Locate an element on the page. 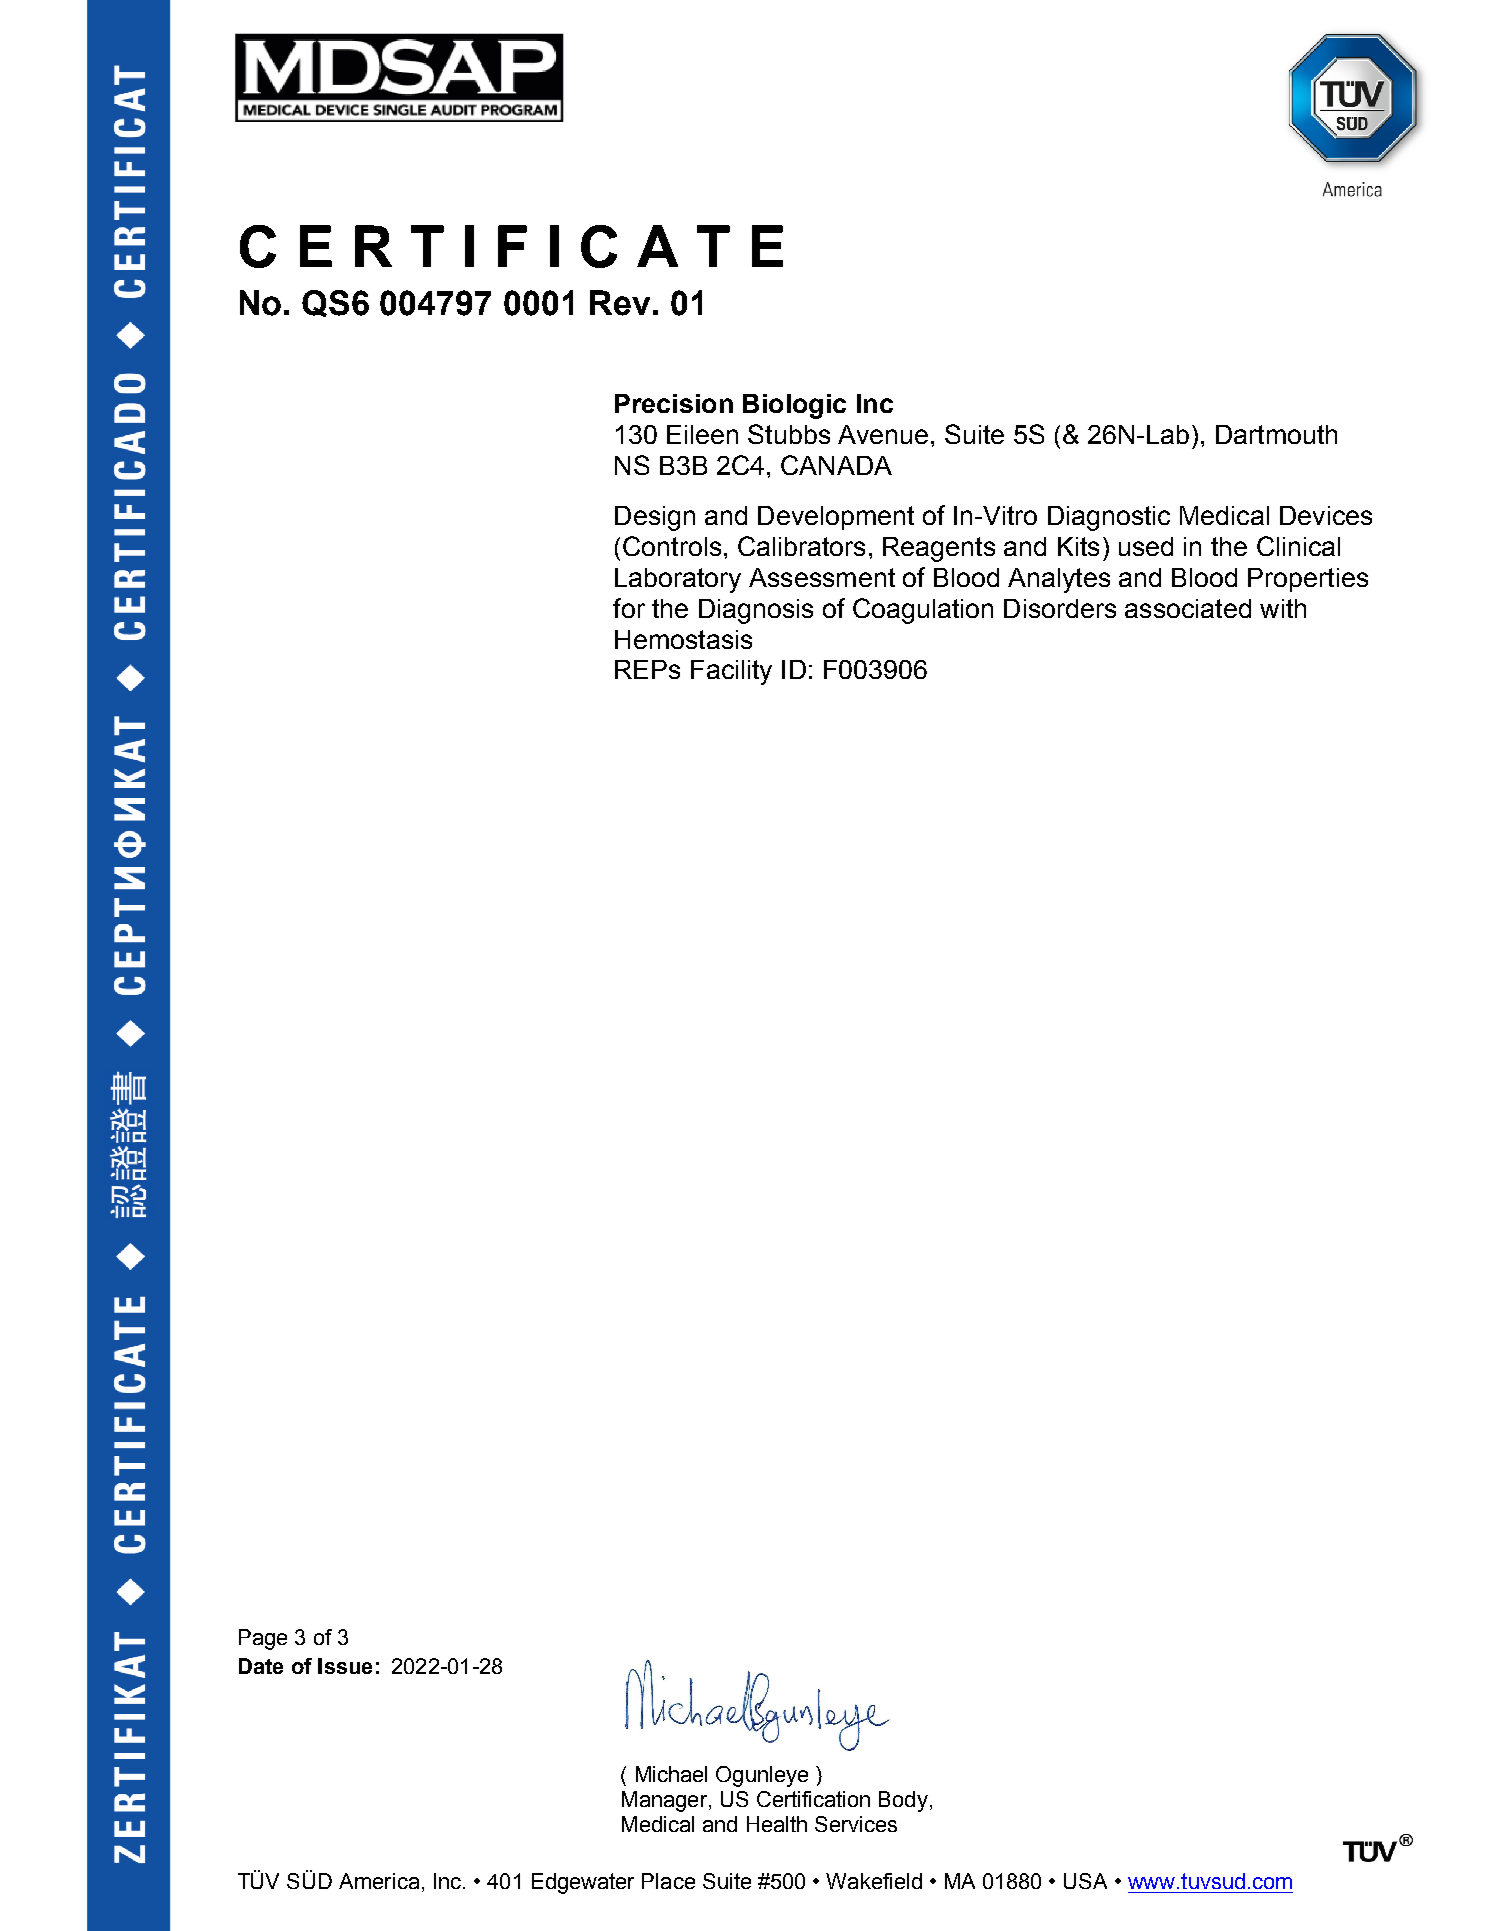 Image resolution: width=1492 pixels, height=1931 pixels. USA is located at coordinates (1085, 1881).
